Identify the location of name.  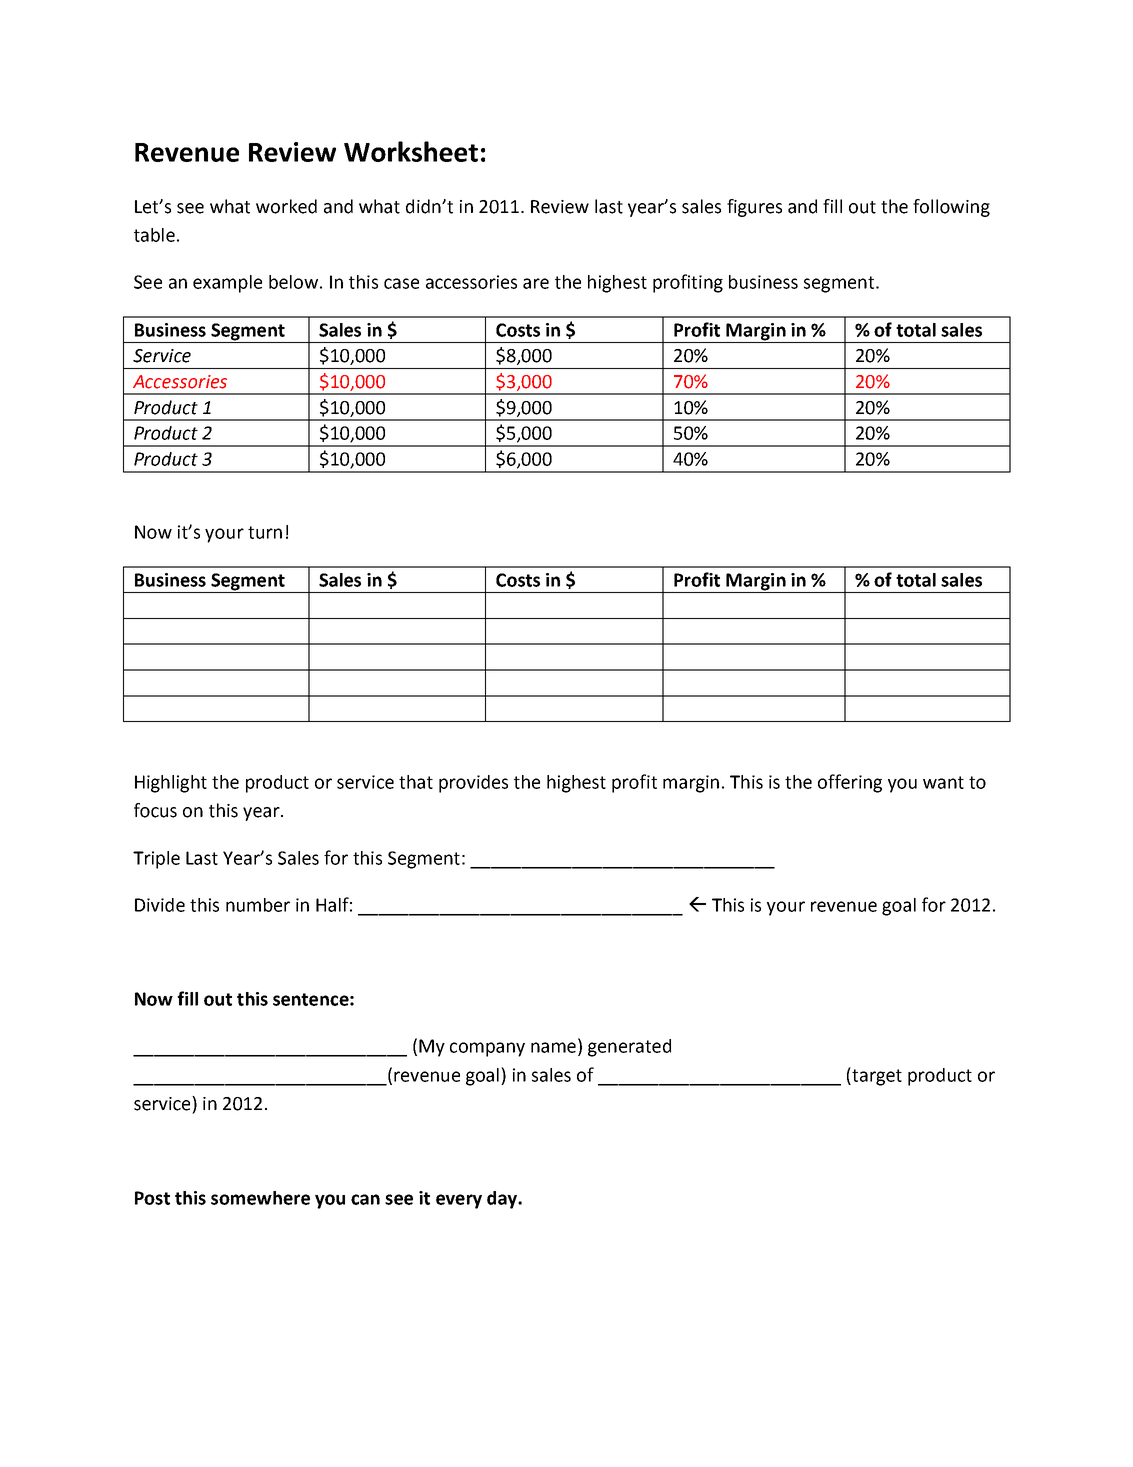
(553, 1047).
